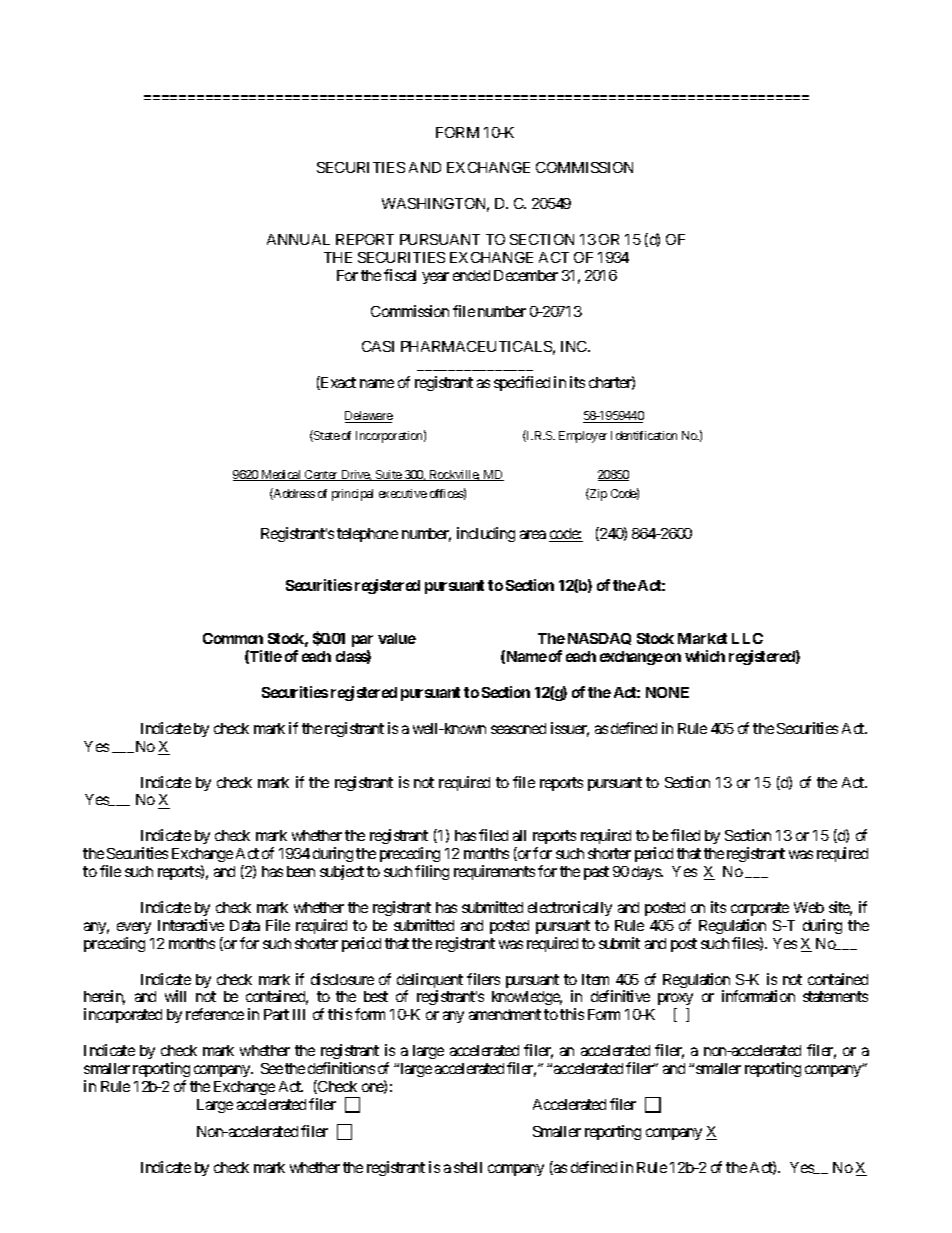  Describe the element at coordinates (468, 1167) in the image. I see `shell` at that location.
